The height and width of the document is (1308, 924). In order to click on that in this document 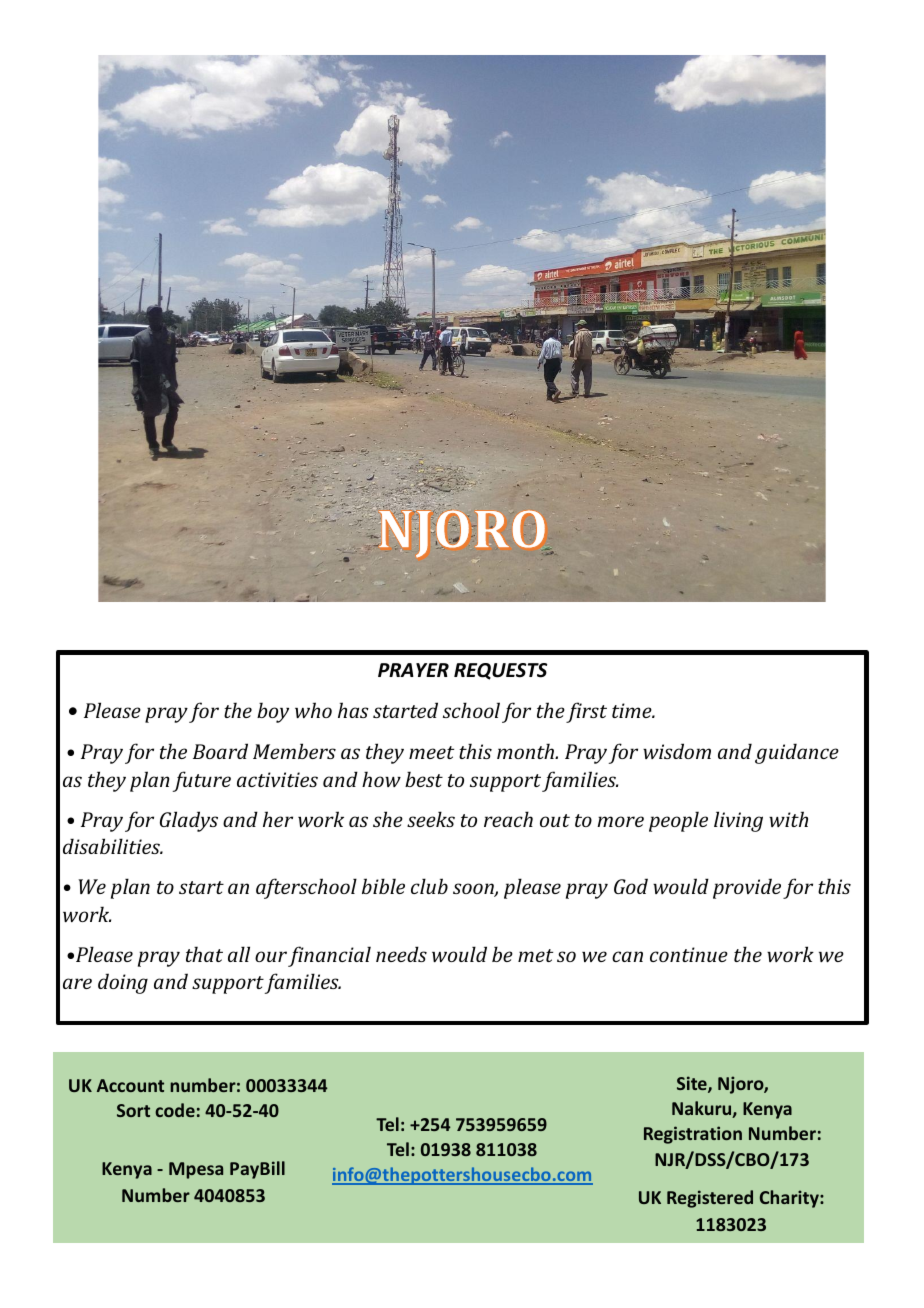, I will do `click(204, 954)`.
